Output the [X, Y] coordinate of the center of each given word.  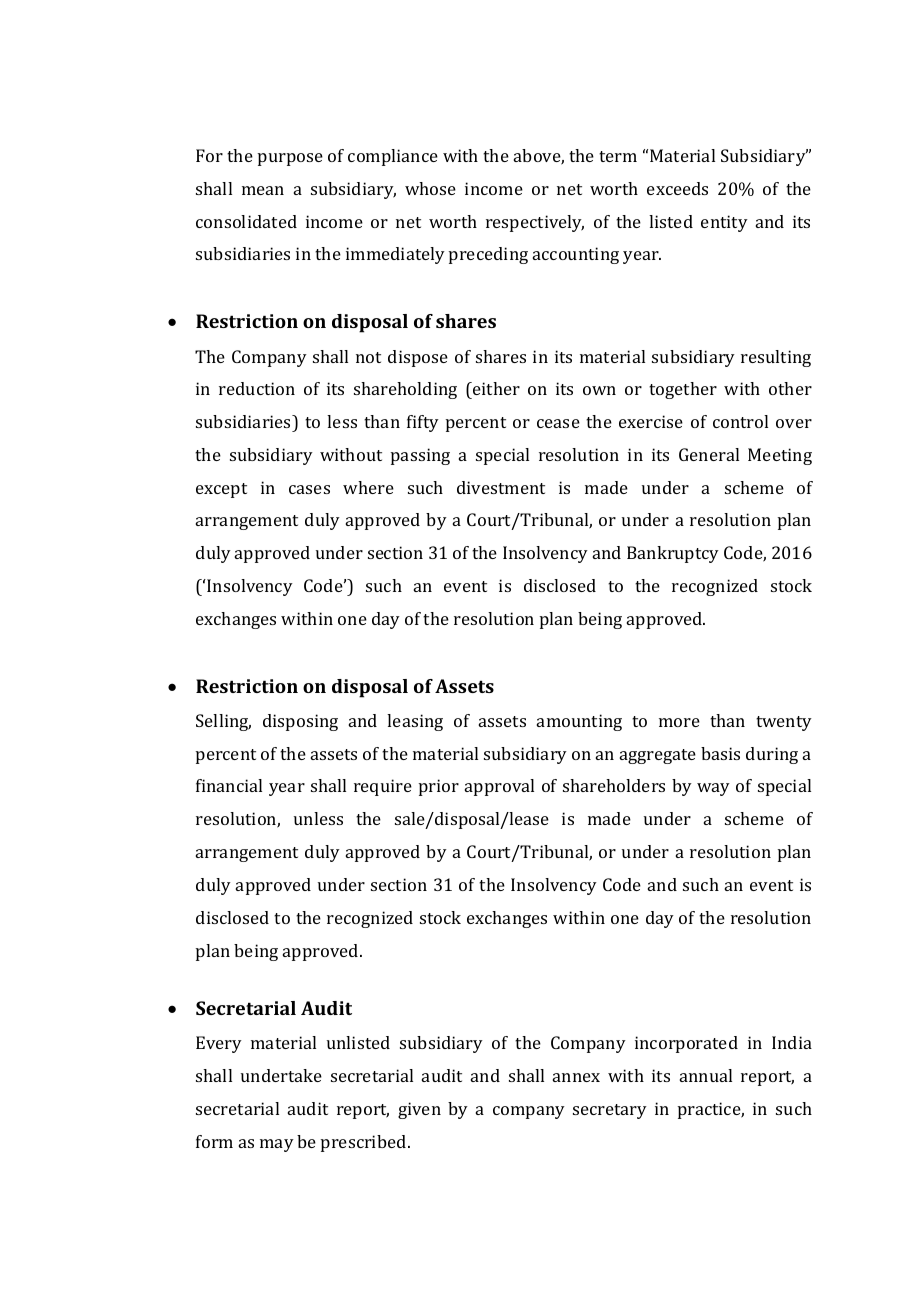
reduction [257, 388]
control [740, 421]
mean [263, 190]
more [679, 722]
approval [499, 787]
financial [229, 785]
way [713, 789]
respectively [535, 223]
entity [724, 223]
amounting [579, 722]
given [419, 1110]
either [495, 388]
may [277, 1145]
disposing [300, 722]
